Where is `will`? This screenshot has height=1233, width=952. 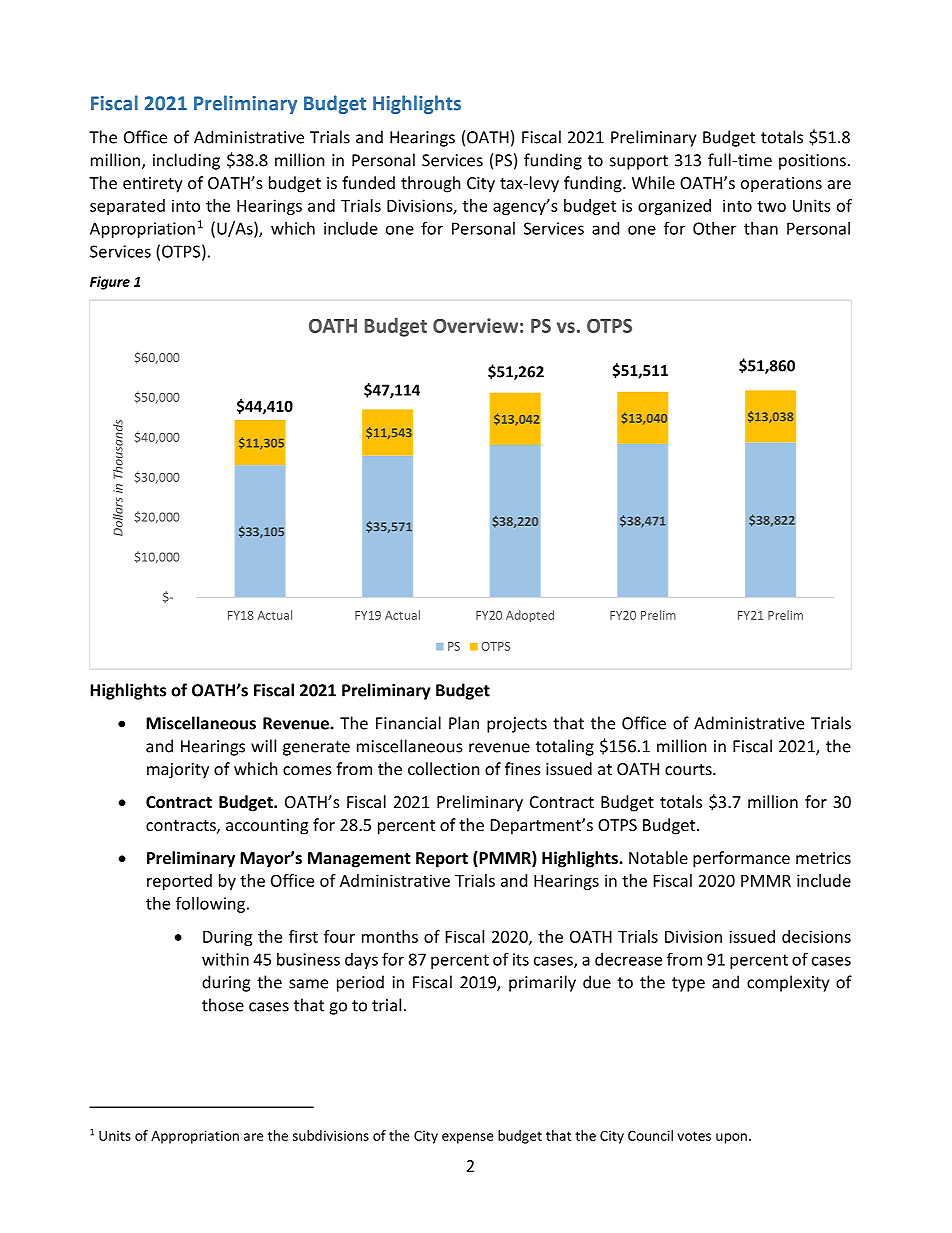
will is located at coordinates (263, 746).
